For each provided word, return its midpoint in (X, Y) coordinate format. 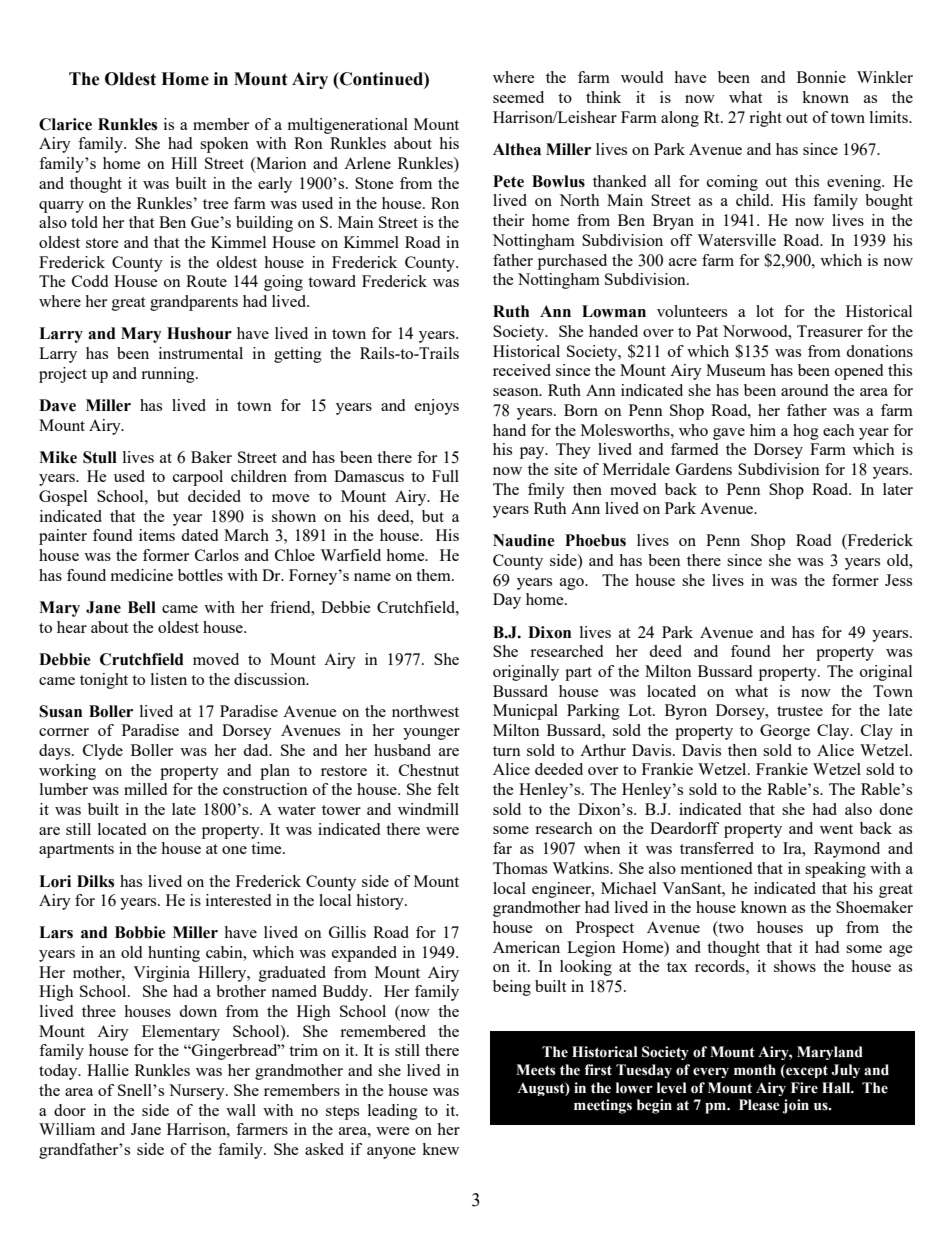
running (169, 375)
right (765, 119)
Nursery (198, 1092)
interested (238, 900)
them (434, 575)
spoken (224, 145)
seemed (518, 97)
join (796, 1106)
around (804, 390)
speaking (835, 870)
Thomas (520, 868)
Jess (898, 580)
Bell (142, 607)
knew (440, 1149)
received (522, 370)
